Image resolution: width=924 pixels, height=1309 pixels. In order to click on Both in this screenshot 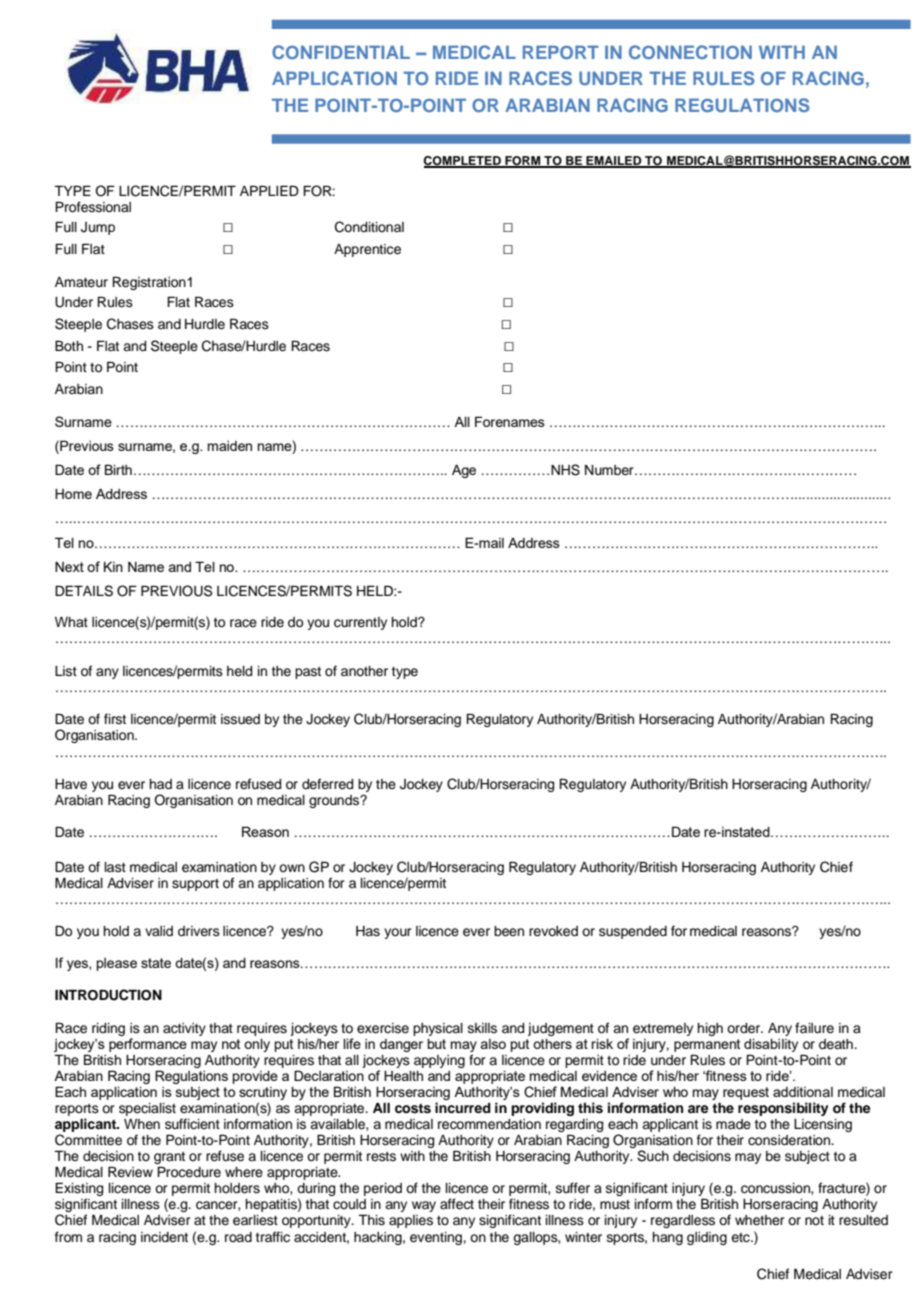, I will do `click(69, 345)`.
